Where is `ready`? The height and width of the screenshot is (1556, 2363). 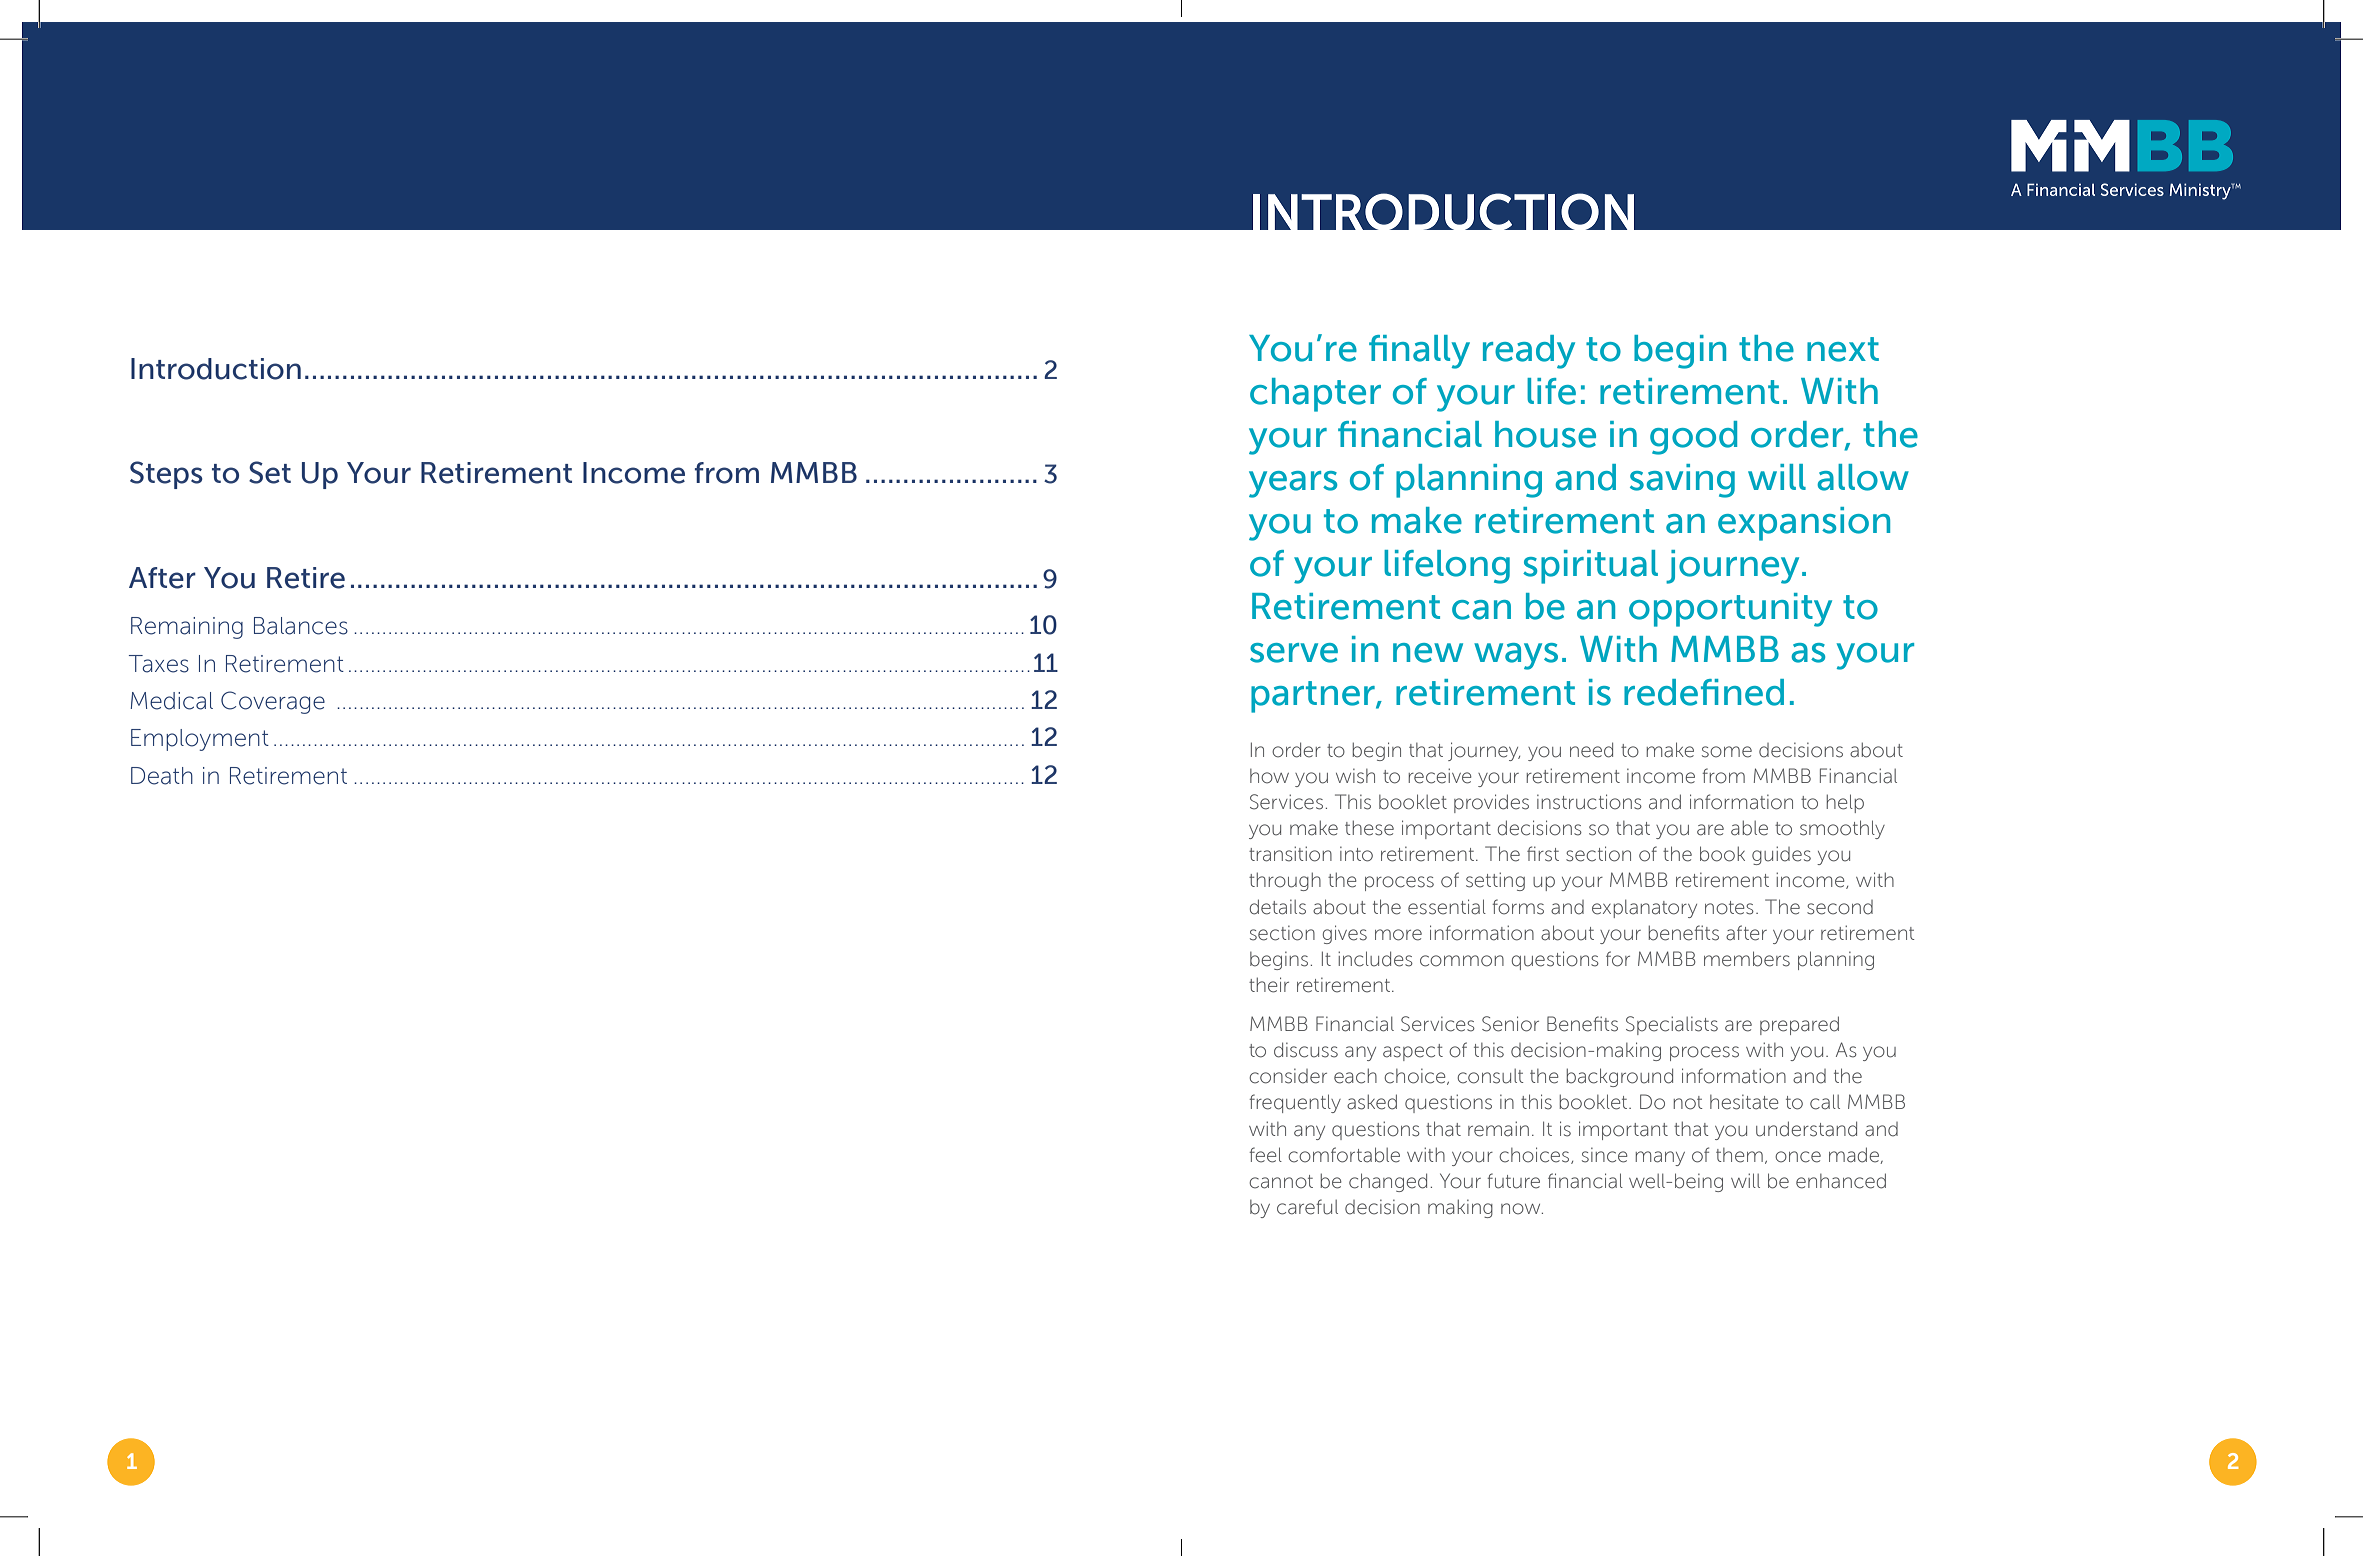 ready is located at coordinates (1529, 352).
